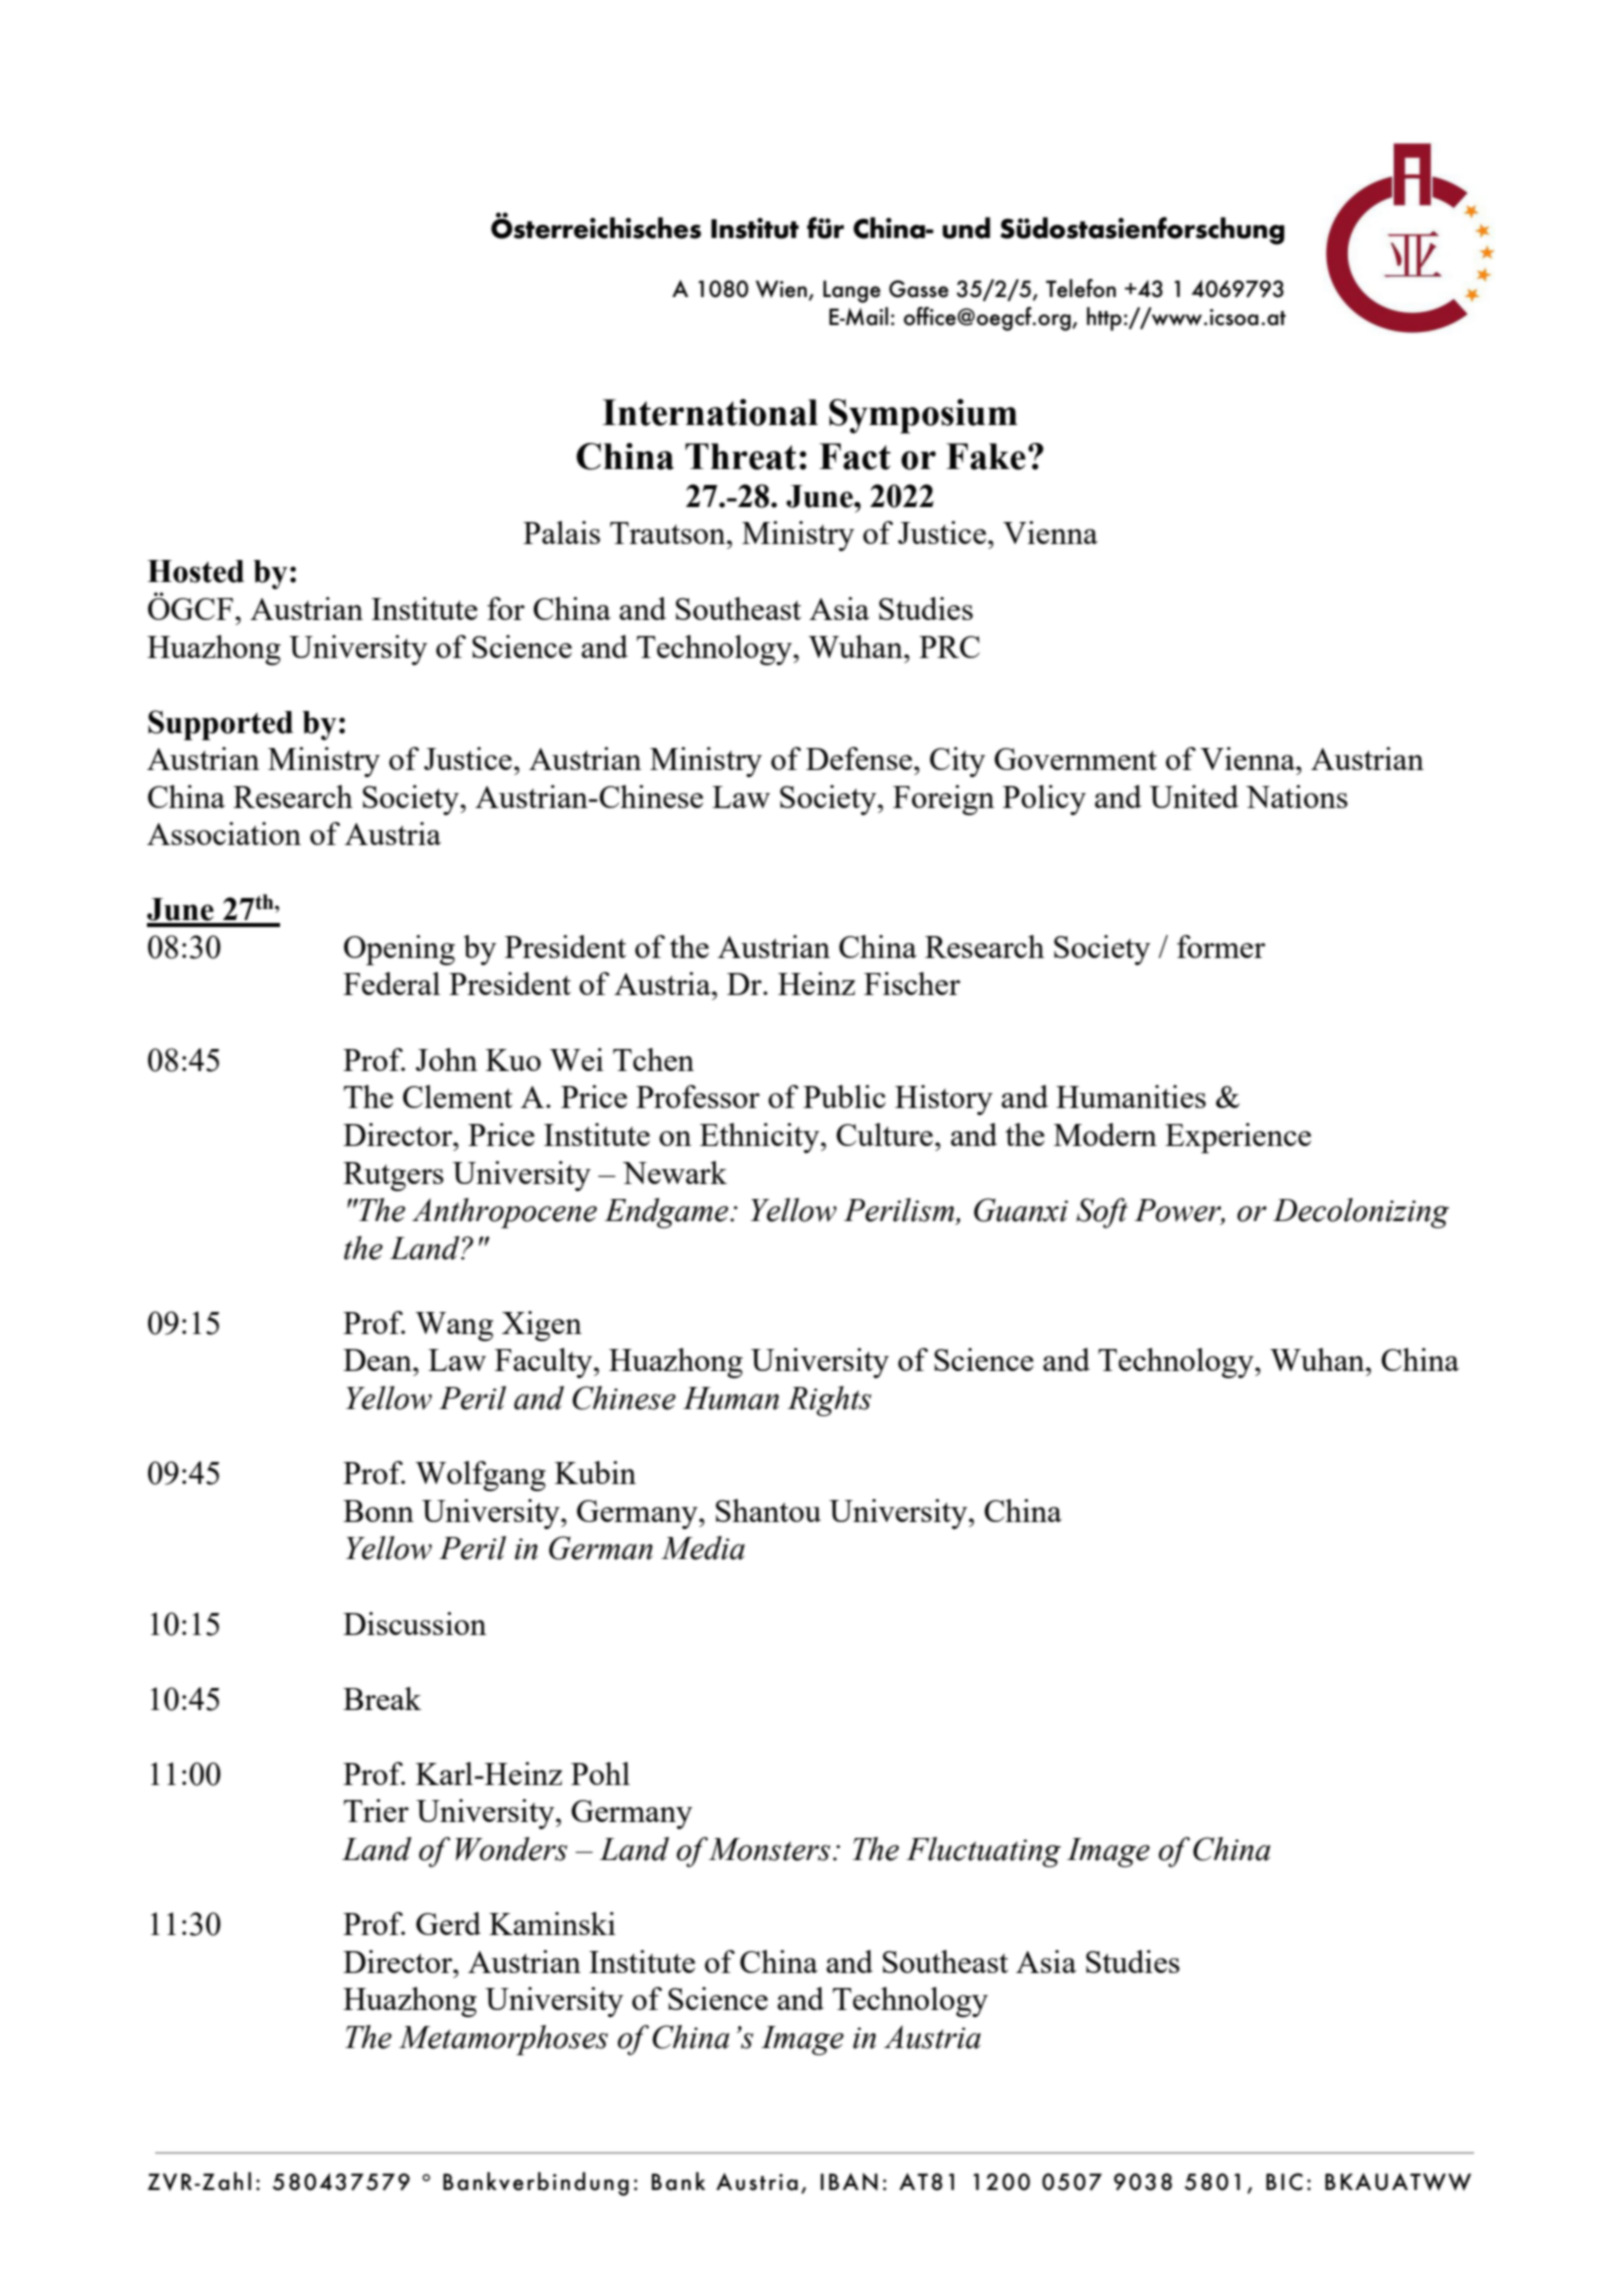  Describe the element at coordinates (703, 1548) in the image. I see `Media` at that location.
